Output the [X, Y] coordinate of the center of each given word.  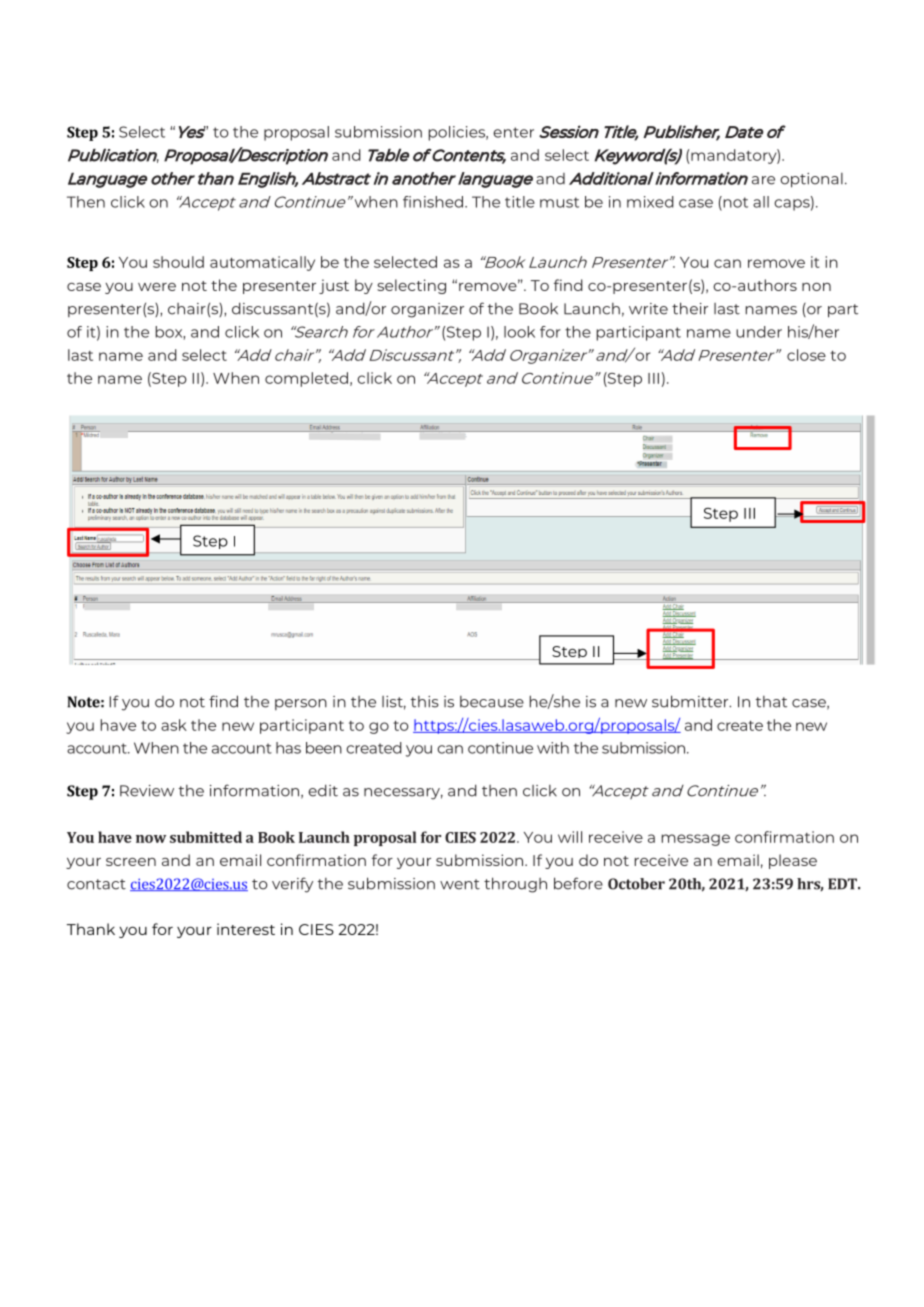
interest [246, 929]
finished [433, 202]
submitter [691, 701]
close [806, 355]
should [178, 262]
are [763, 180]
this [425, 702]
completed [306, 379]
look [519, 332]
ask [174, 725]
